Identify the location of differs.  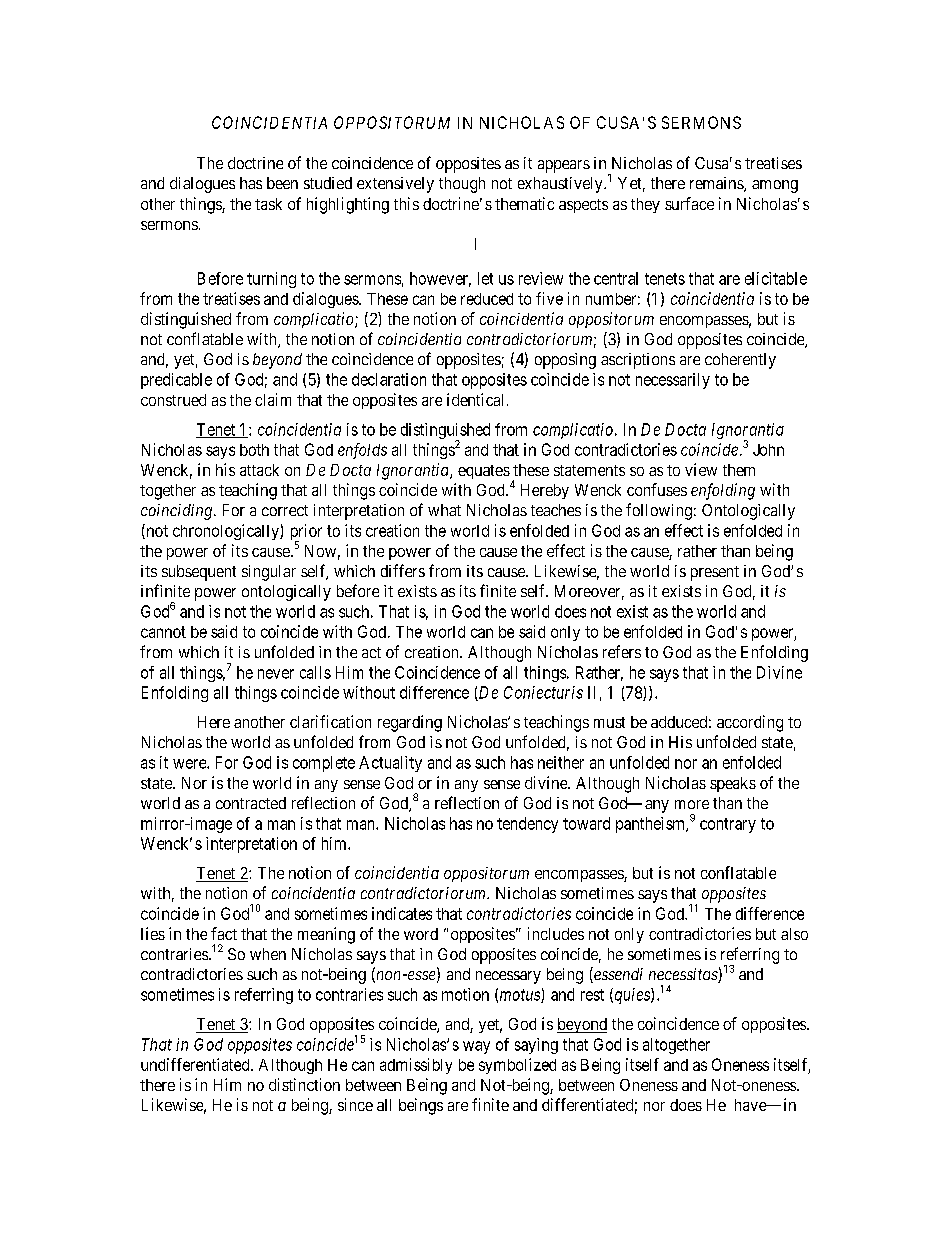
(403, 570).
